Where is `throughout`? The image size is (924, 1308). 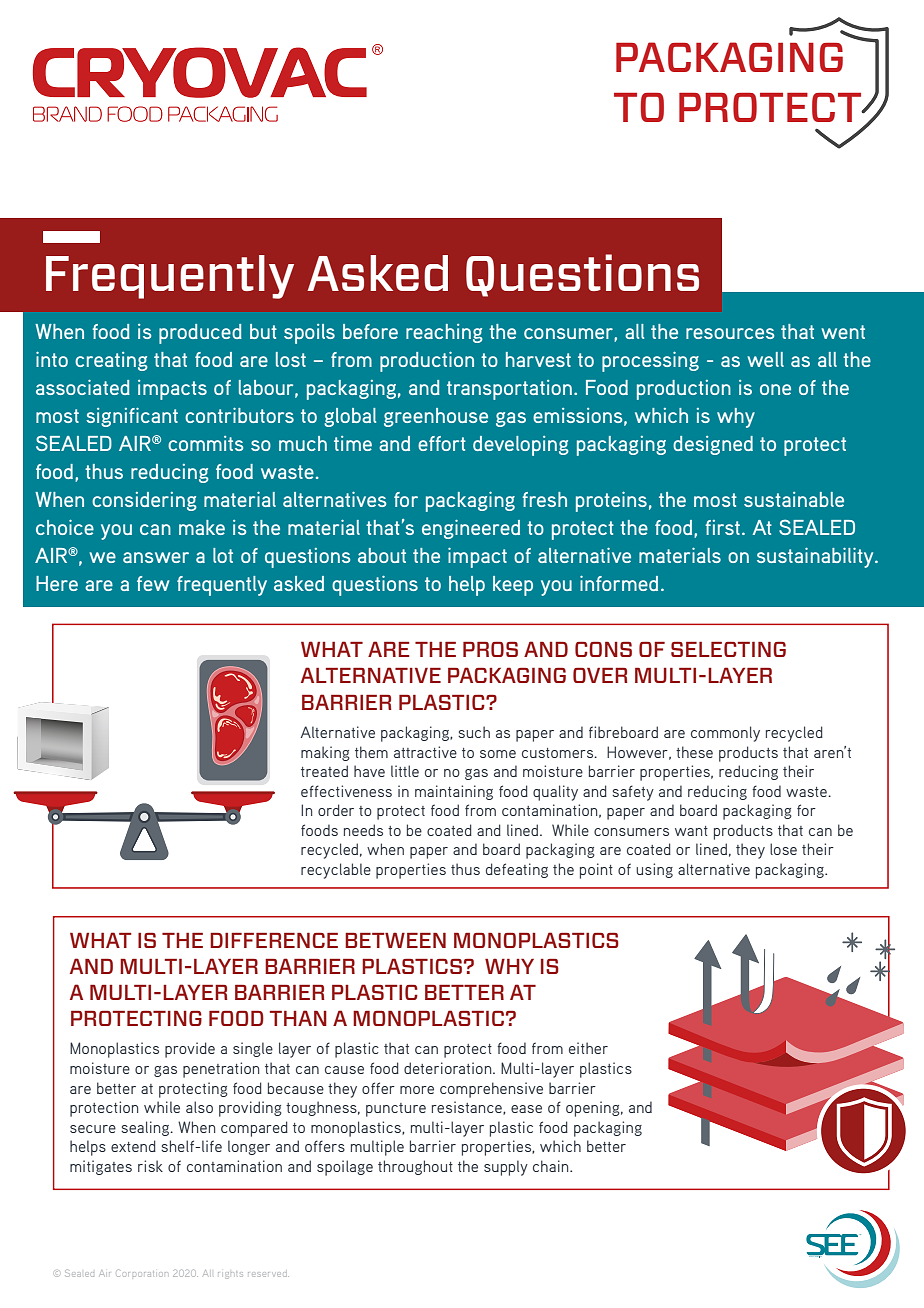 throughout is located at coordinates (415, 1167).
